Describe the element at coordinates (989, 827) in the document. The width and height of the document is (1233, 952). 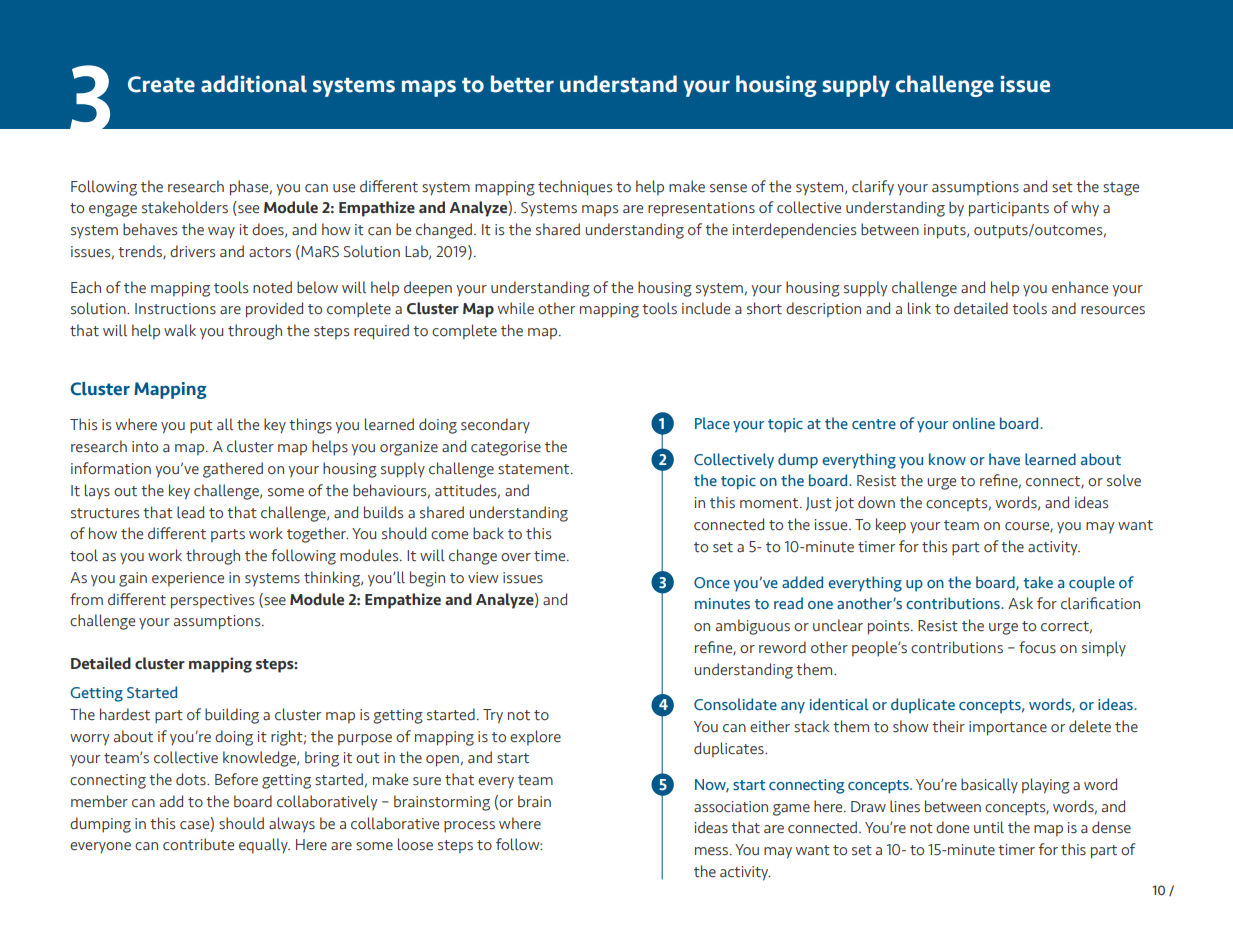
I see `until` at that location.
